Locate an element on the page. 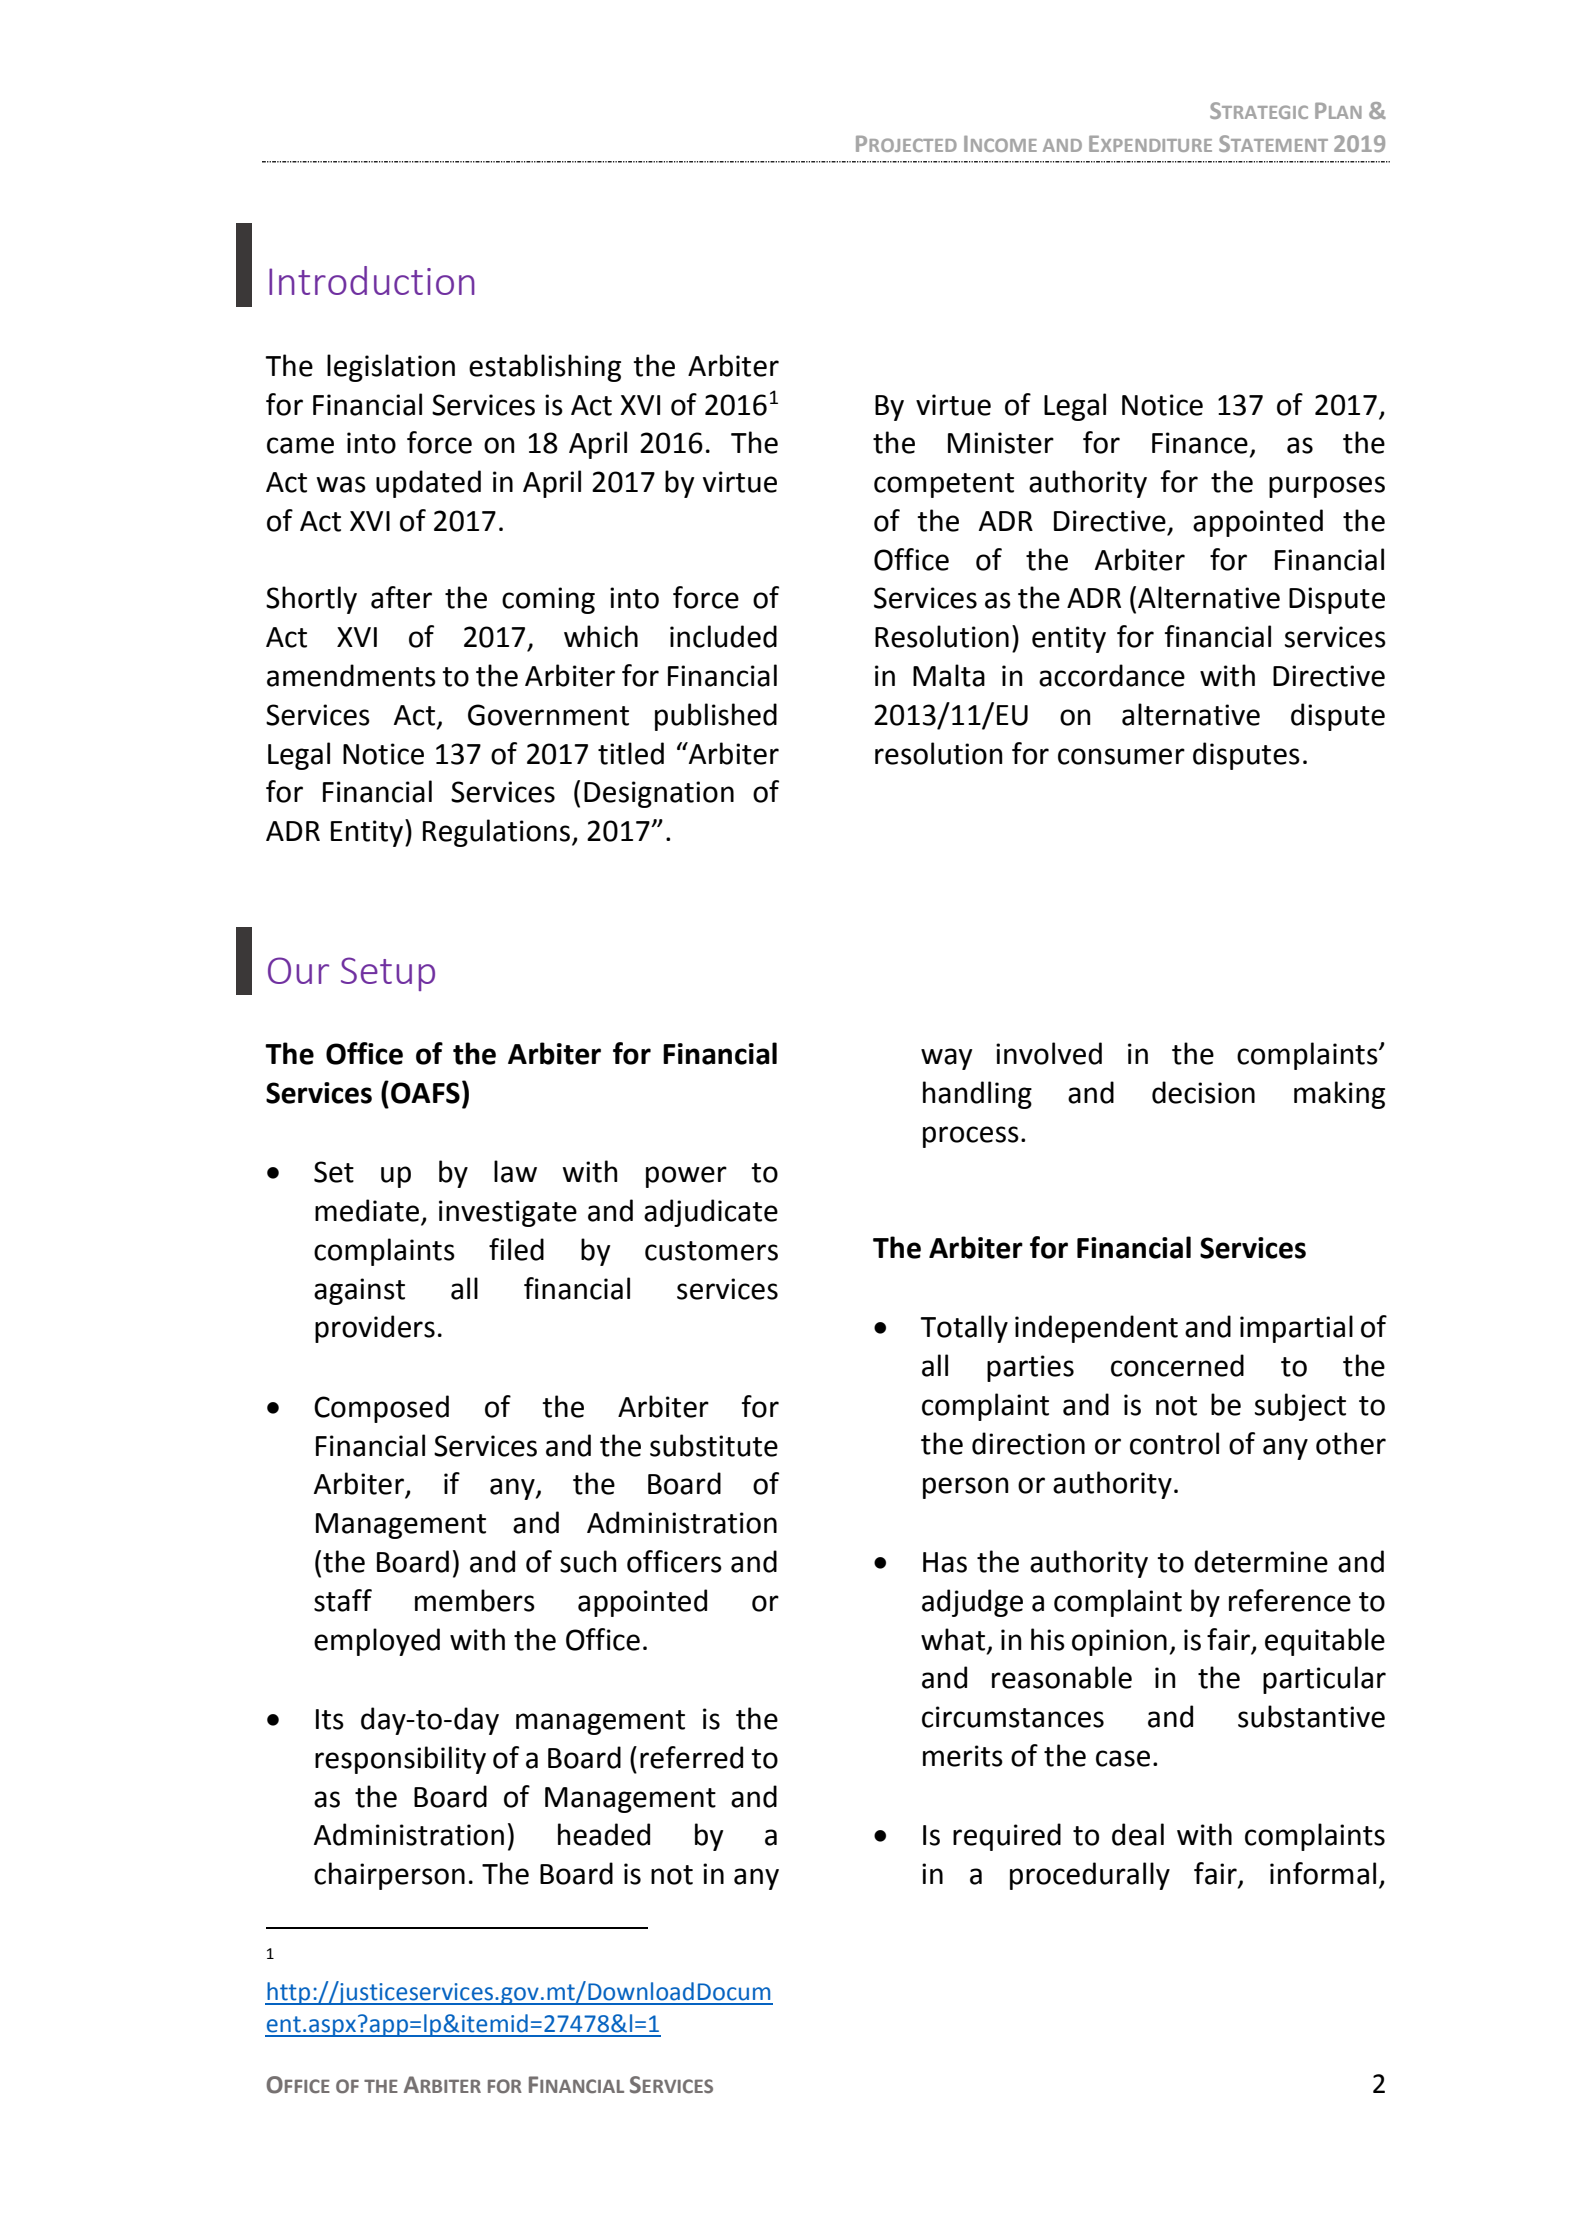  OAFS is located at coordinates (425, 1093).
